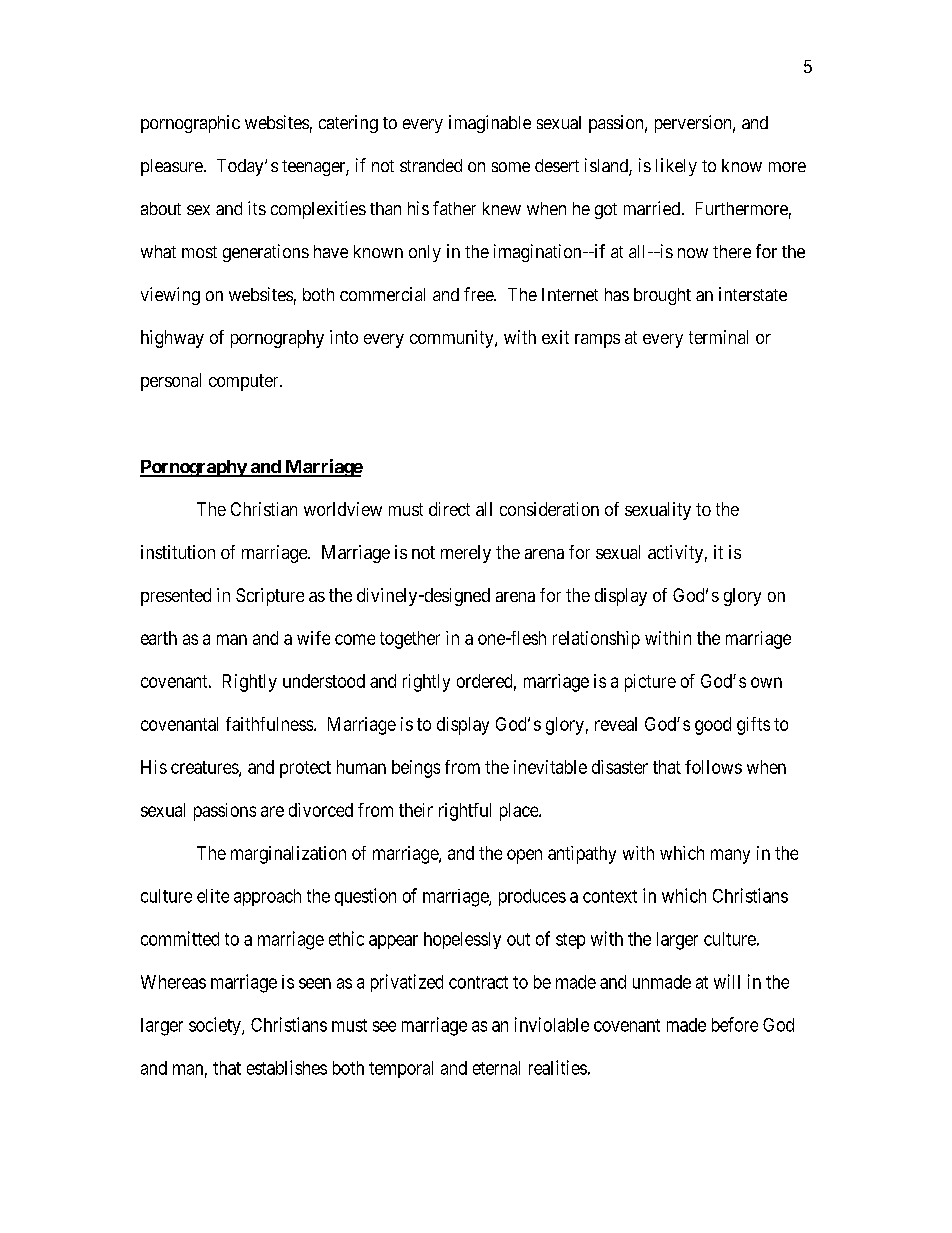  What do you see at coordinates (190, 124) in the document?
I see `pornographic` at bounding box center [190, 124].
